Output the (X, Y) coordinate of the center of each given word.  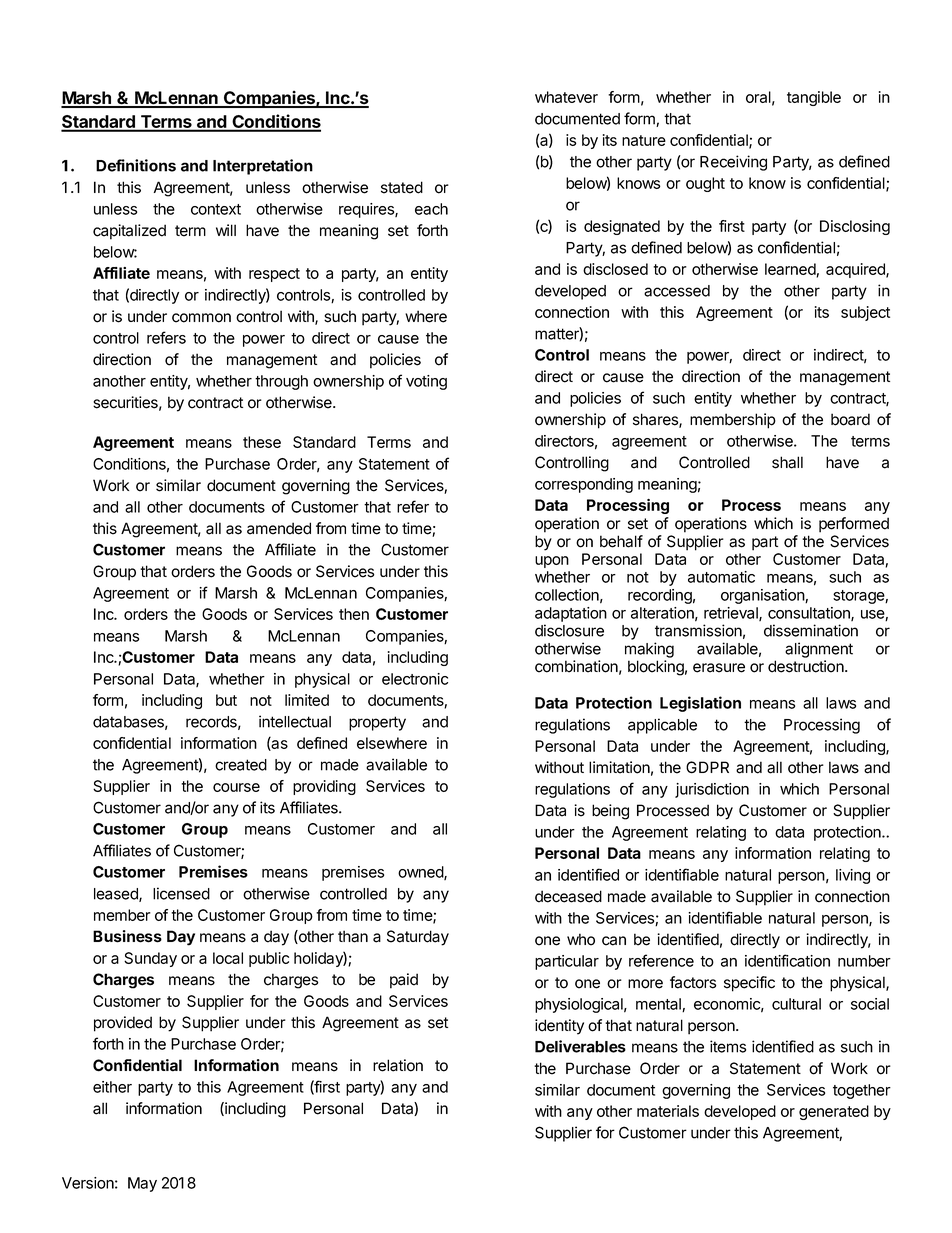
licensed (181, 893)
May (142, 1184)
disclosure (569, 630)
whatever (566, 97)
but (226, 700)
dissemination (811, 630)
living (853, 876)
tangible (814, 98)
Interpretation (263, 167)
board (850, 419)
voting (426, 382)
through (281, 382)
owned (421, 873)
